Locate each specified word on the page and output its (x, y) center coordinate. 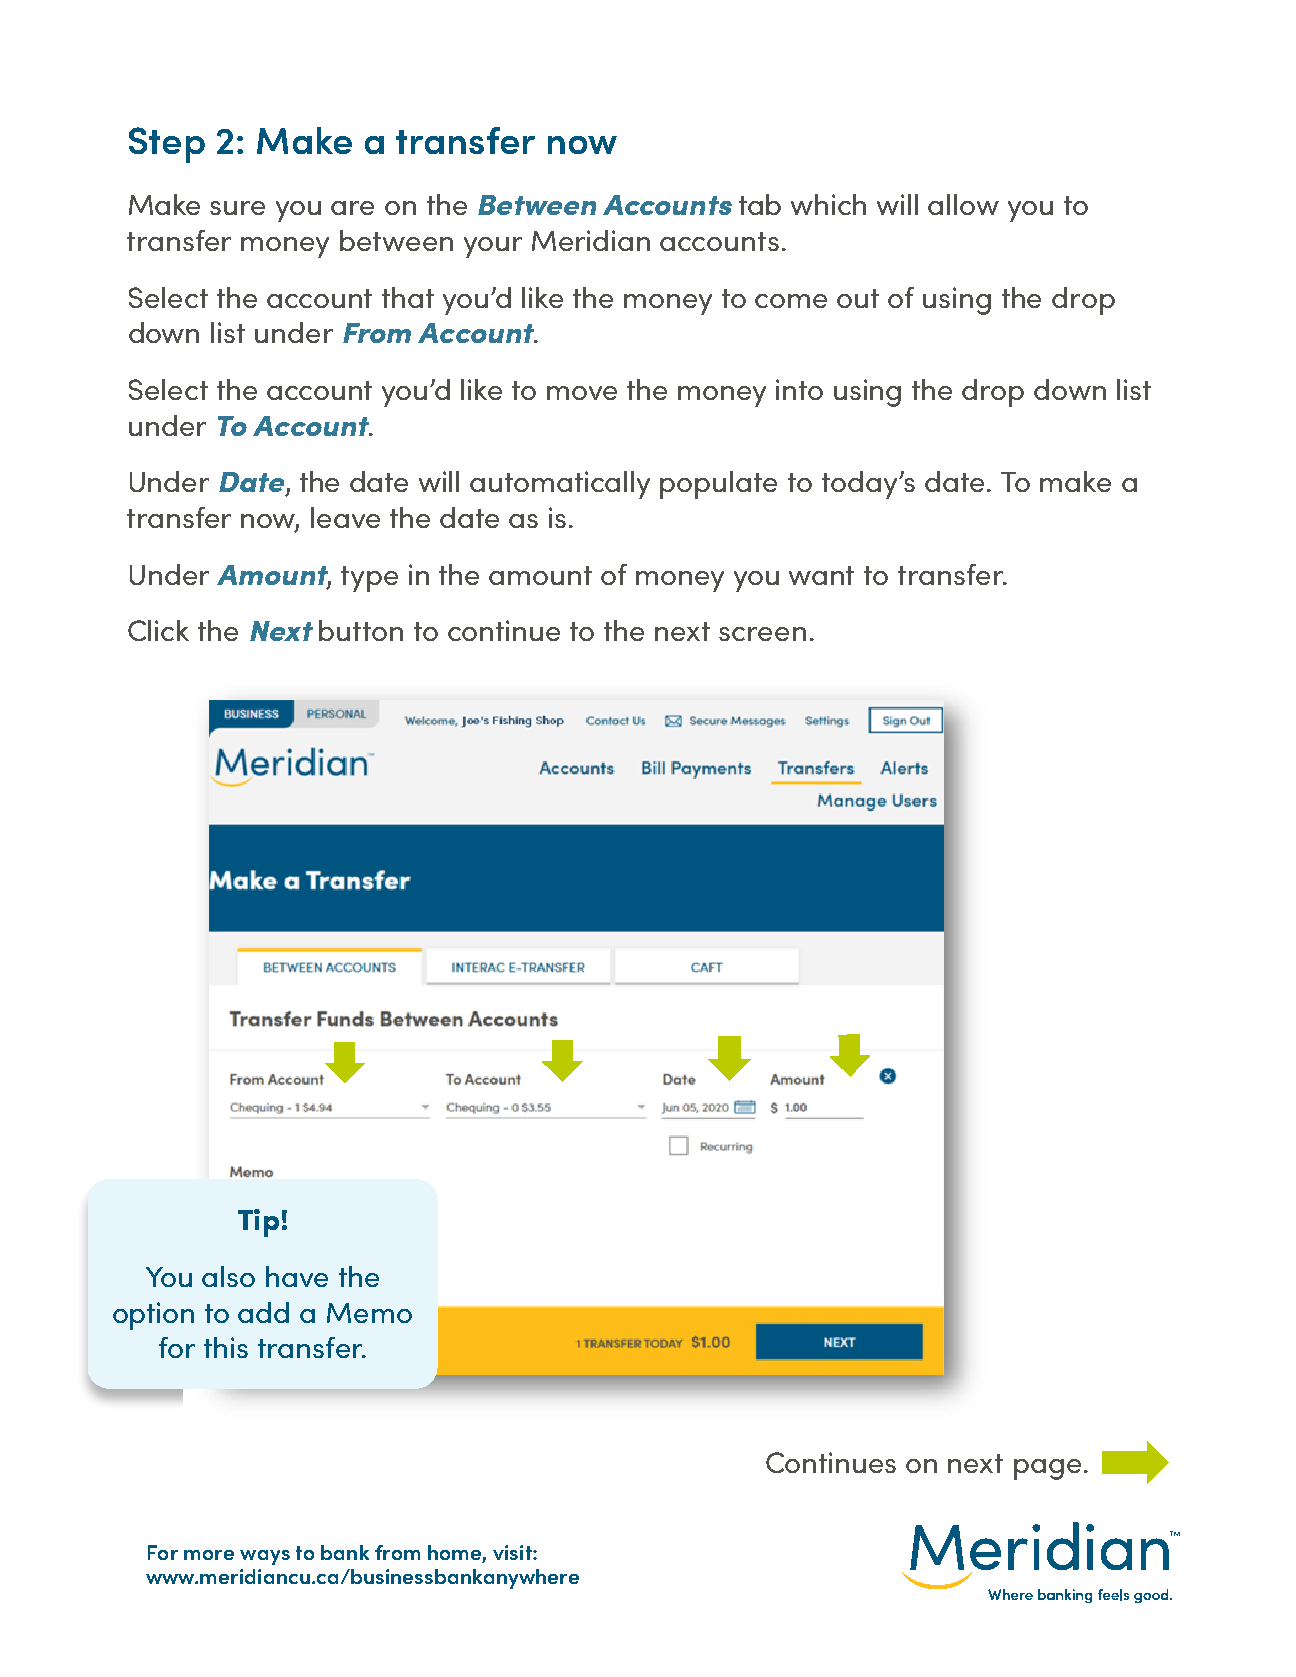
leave (345, 517)
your (493, 247)
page (1047, 1469)
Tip (258, 1223)
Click (158, 630)
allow (963, 204)
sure (237, 208)
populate (718, 485)
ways (265, 1557)
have (297, 1276)
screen (762, 634)
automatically (560, 485)
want (821, 575)
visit (513, 1552)
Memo (369, 1313)
